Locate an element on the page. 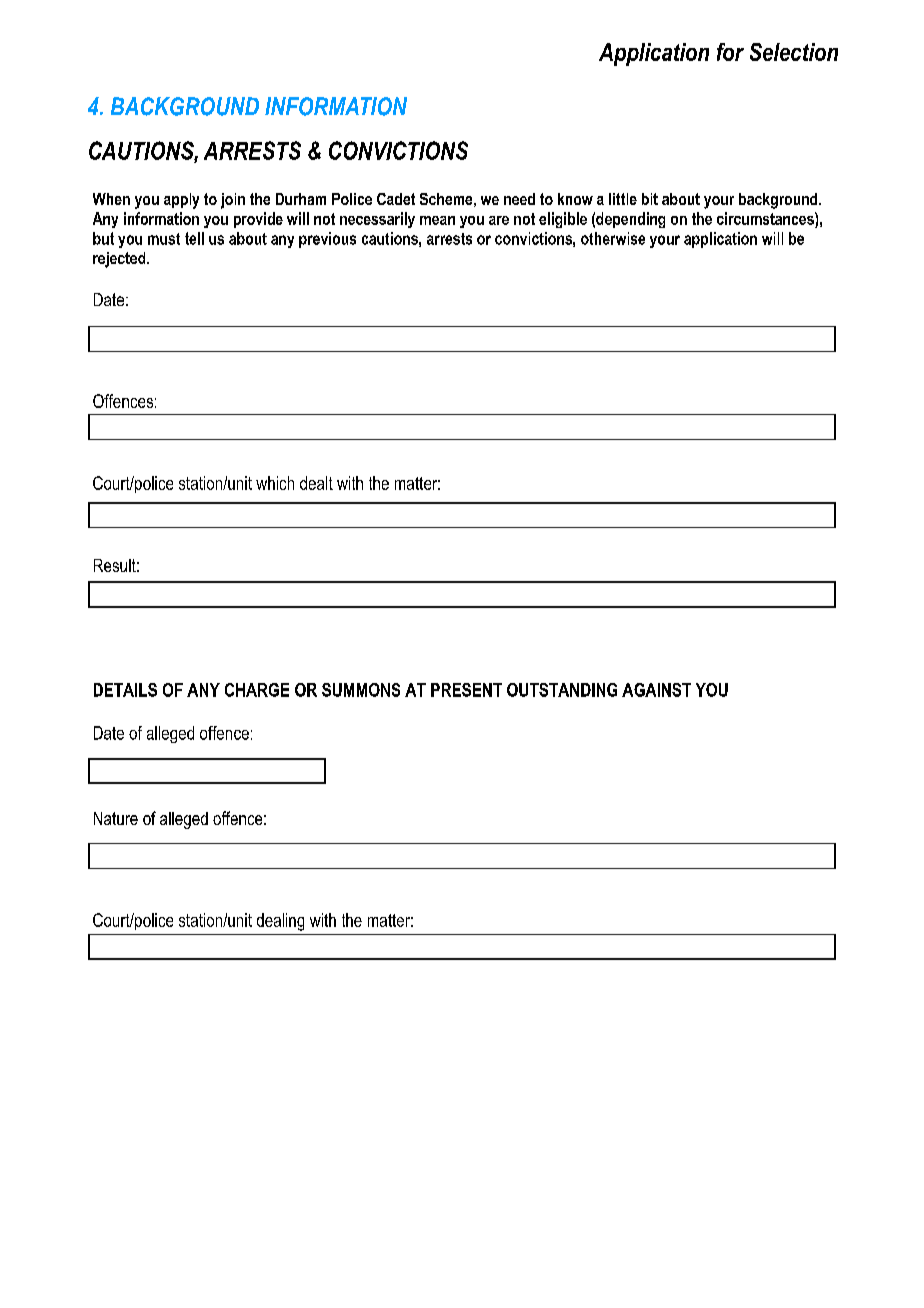  SUMMONS is located at coordinates (361, 690).
